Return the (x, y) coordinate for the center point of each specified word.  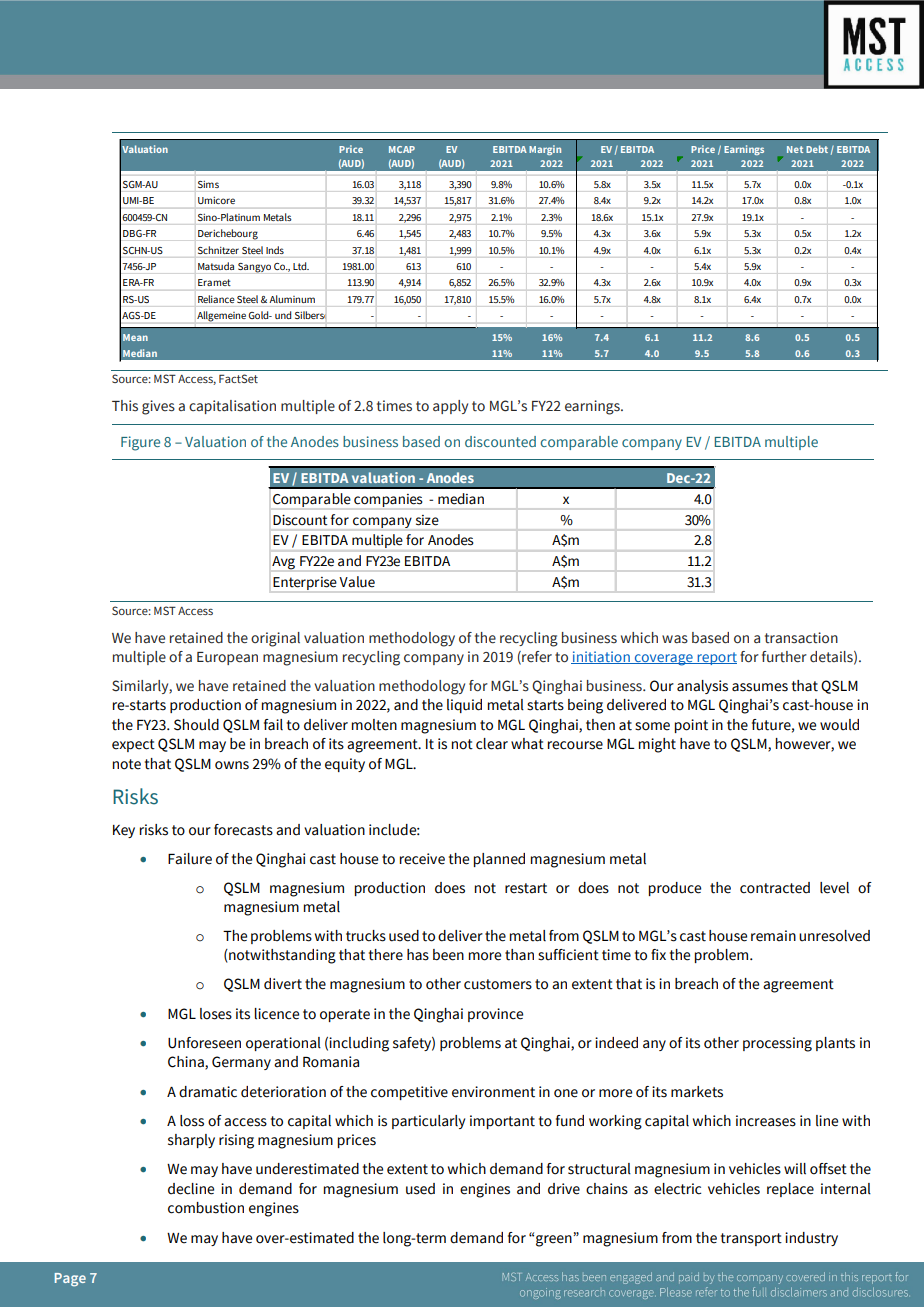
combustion (206, 1208)
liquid (464, 706)
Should (196, 725)
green (555, 1241)
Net (795, 149)
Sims (208, 184)
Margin (545, 150)
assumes (760, 687)
